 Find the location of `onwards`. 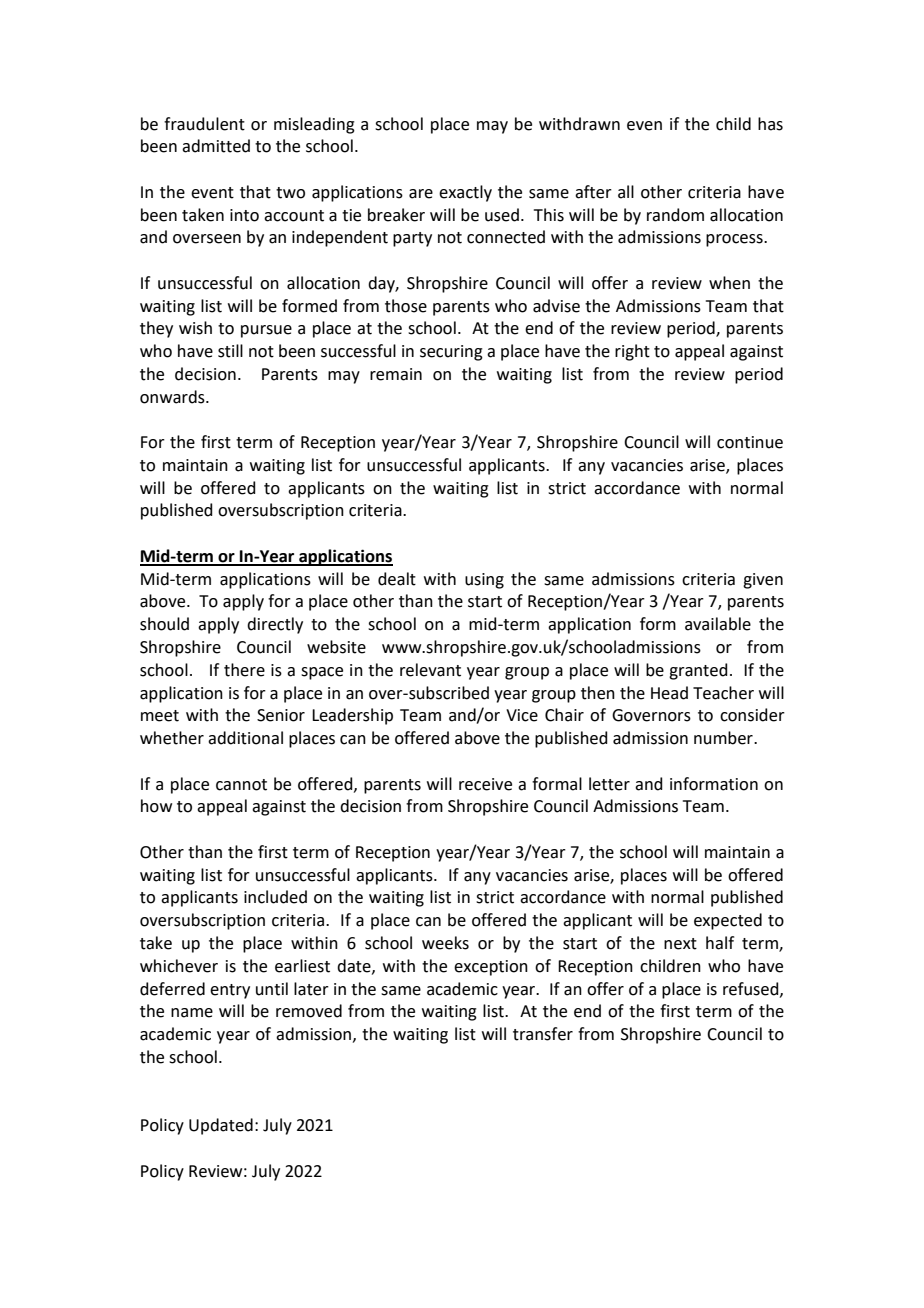

onwards is located at coordinates (173, 397).
